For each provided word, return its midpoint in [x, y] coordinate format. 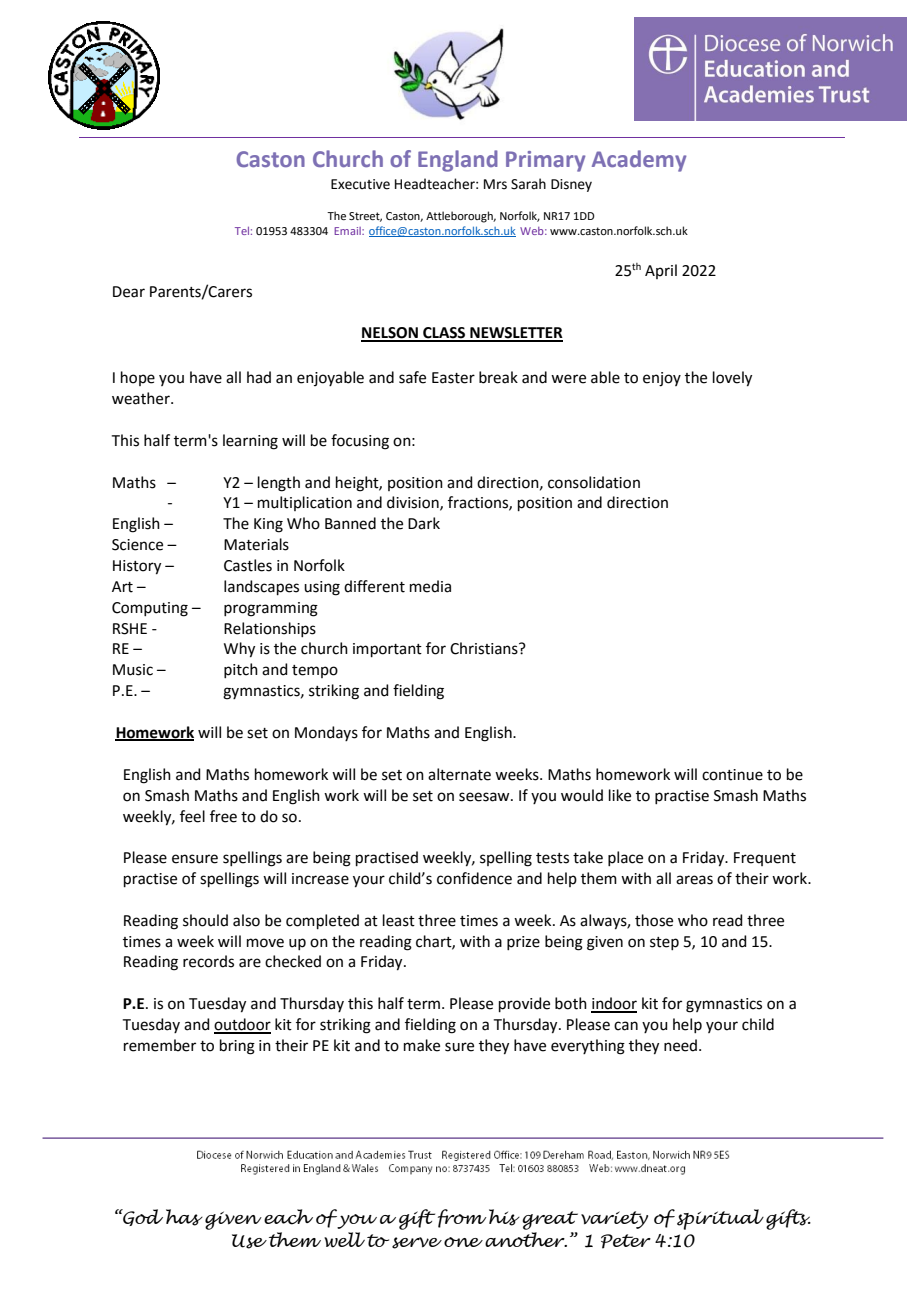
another [526, 1239]
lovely [732, 379]
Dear [129, 292]
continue [732, 775]
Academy [639, 161]
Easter [453, 378]
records [208, 961]
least [399, 920]
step [664, 943]
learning [250, 442]
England [458, 161]
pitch [241, 670]
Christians [485, 648]
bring [237, 1047]
